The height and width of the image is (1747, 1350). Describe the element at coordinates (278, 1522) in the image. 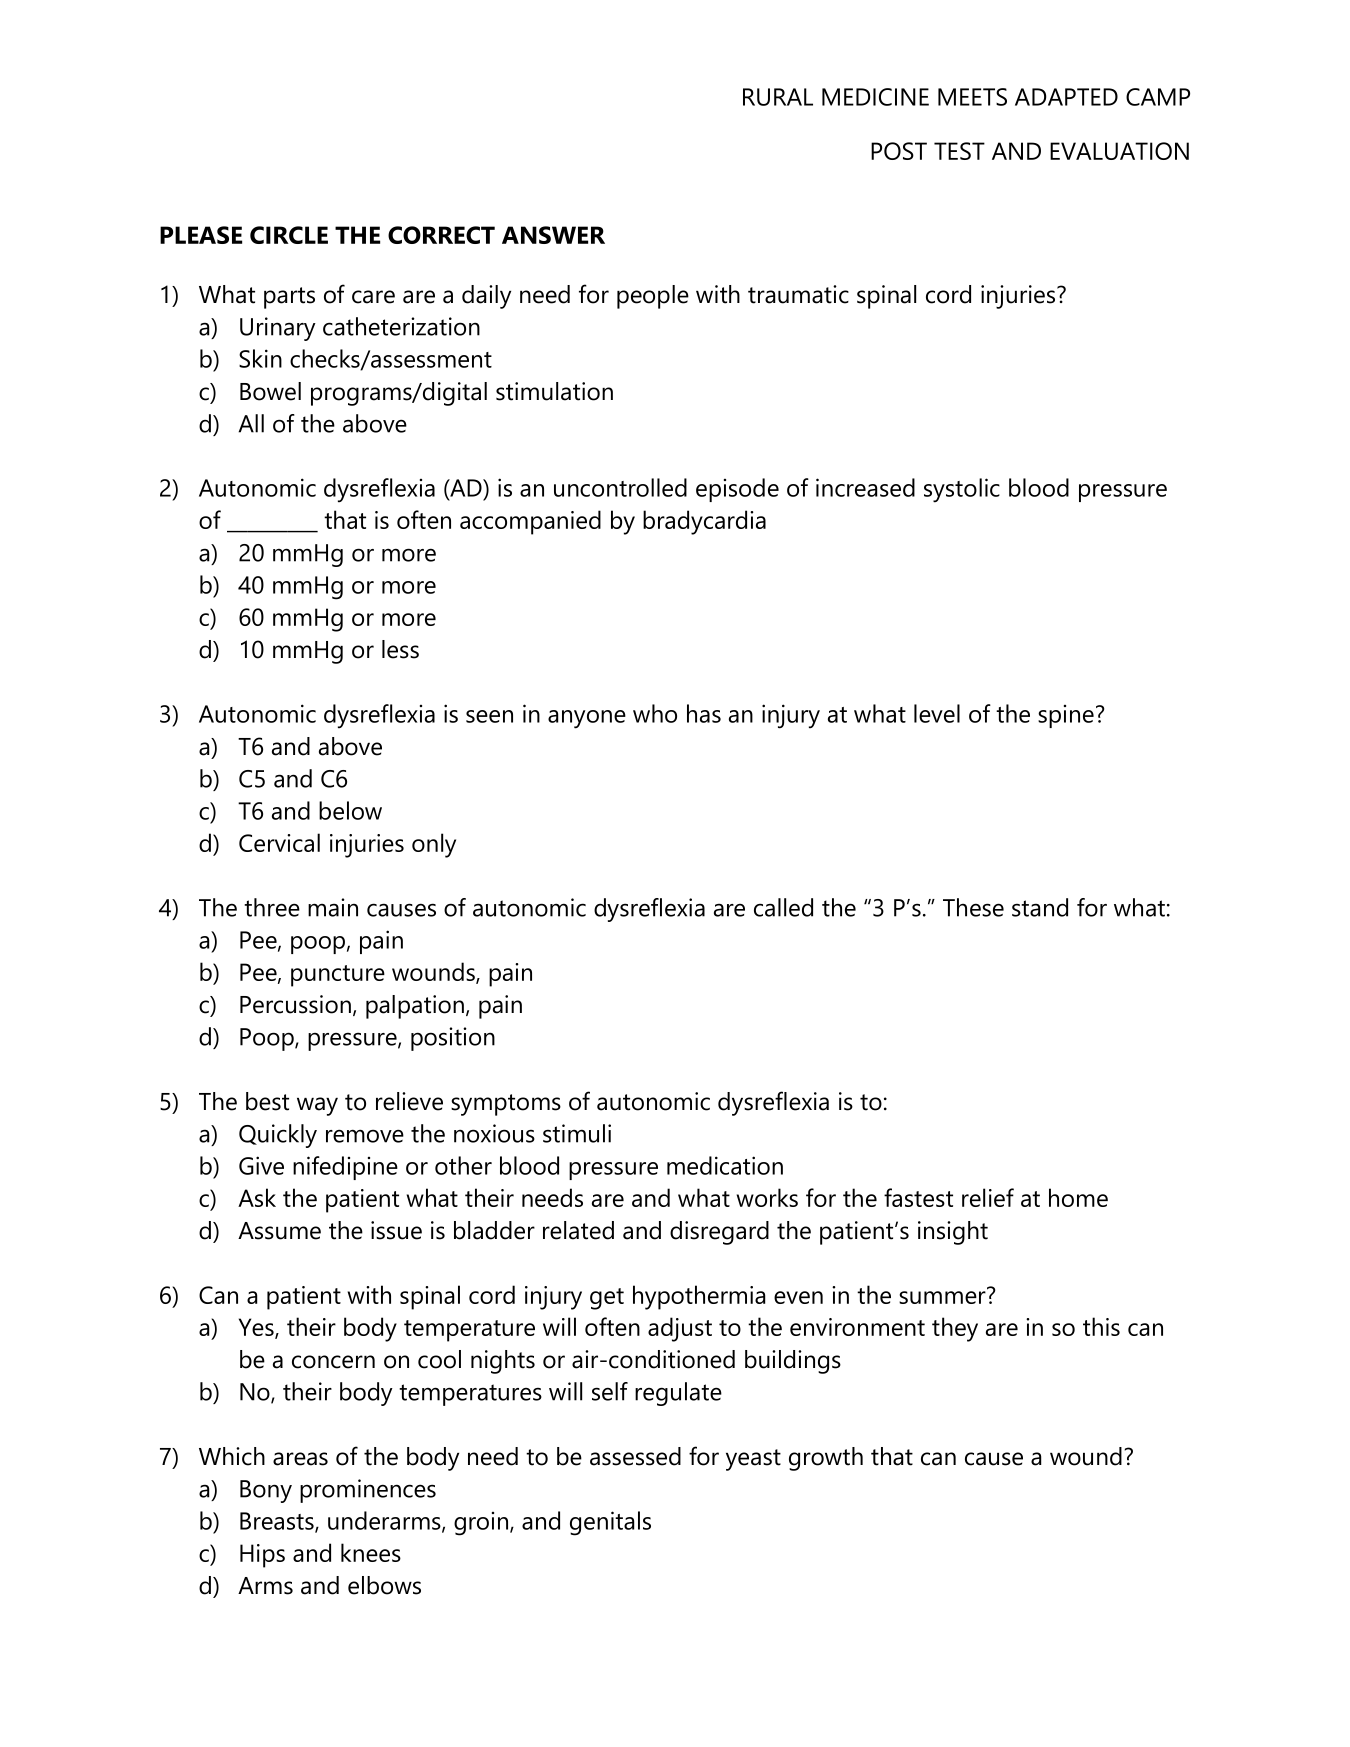

I see `Breasts` at that location.
